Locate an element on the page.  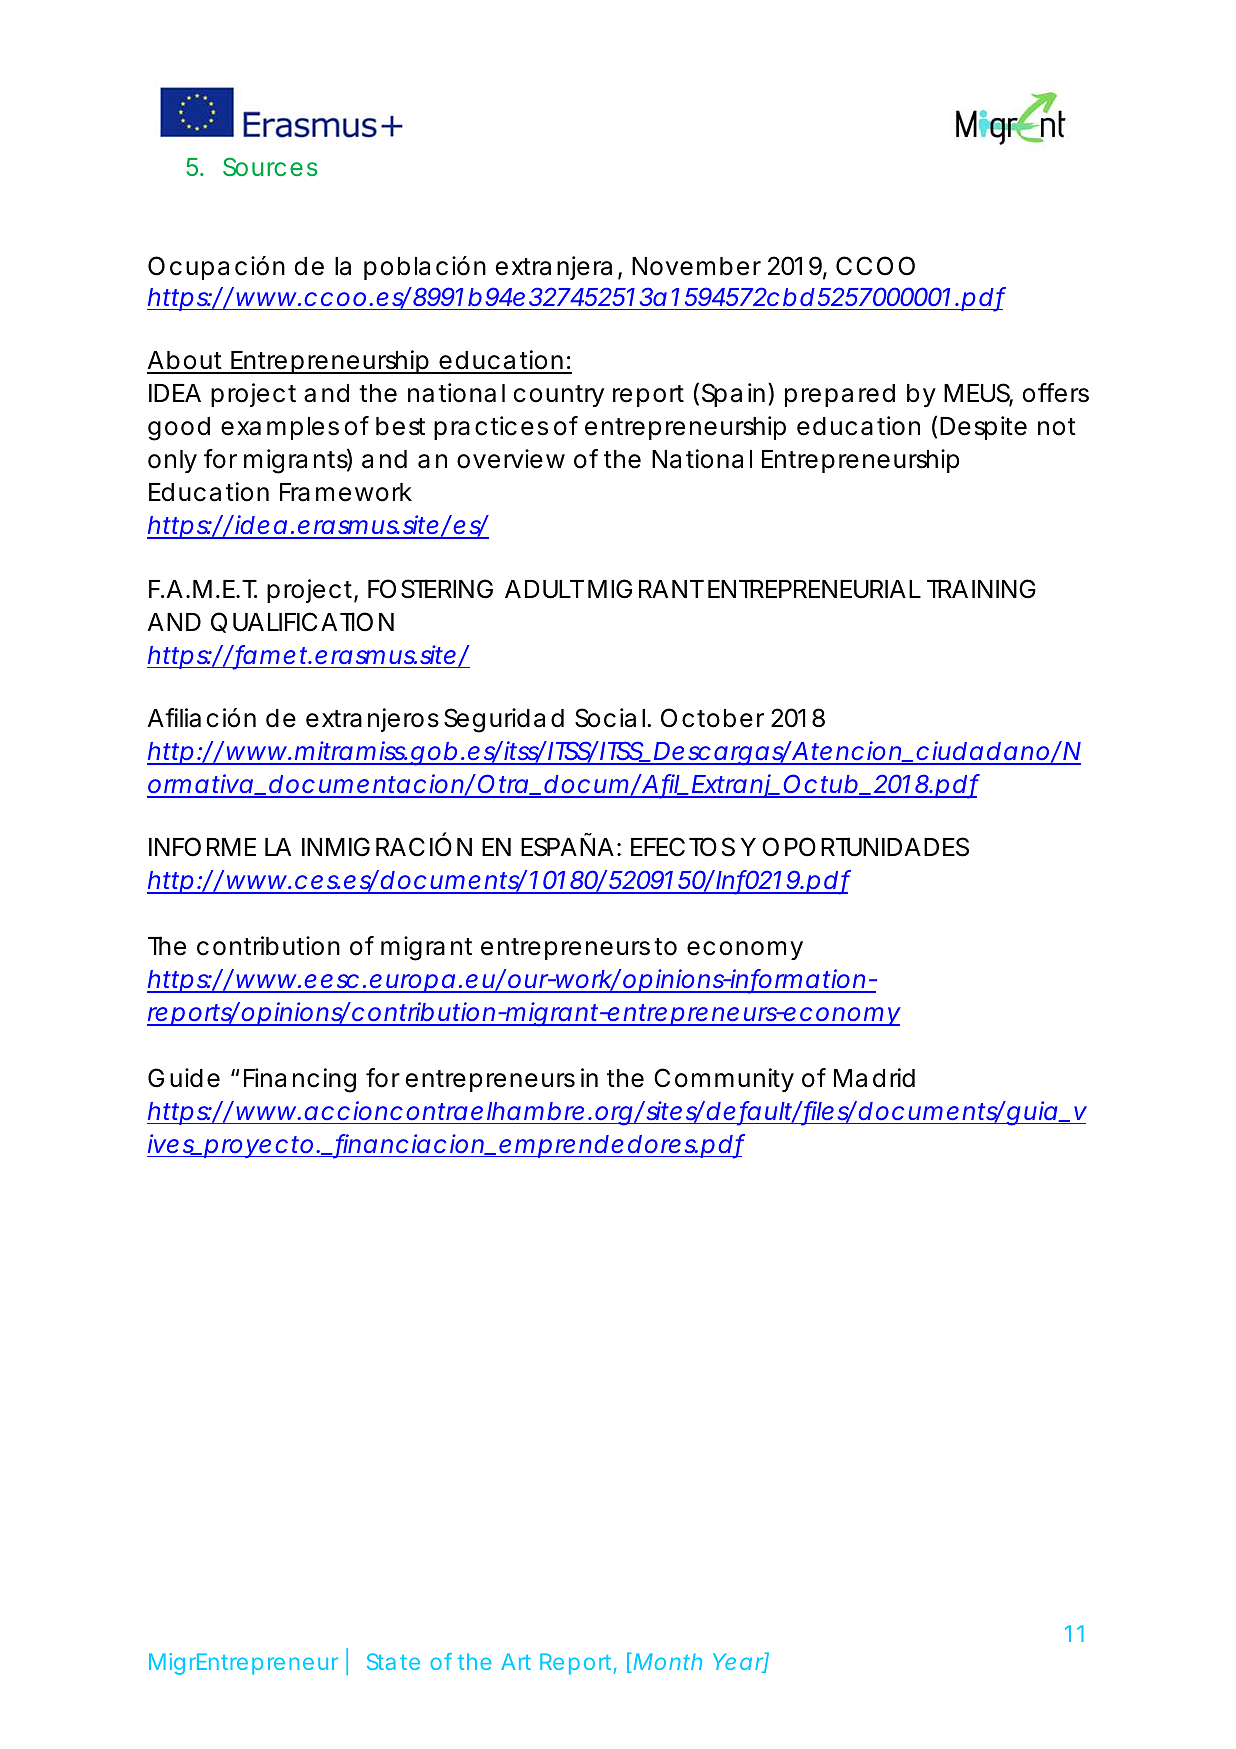
State is located at coordinates (393, 1661).
